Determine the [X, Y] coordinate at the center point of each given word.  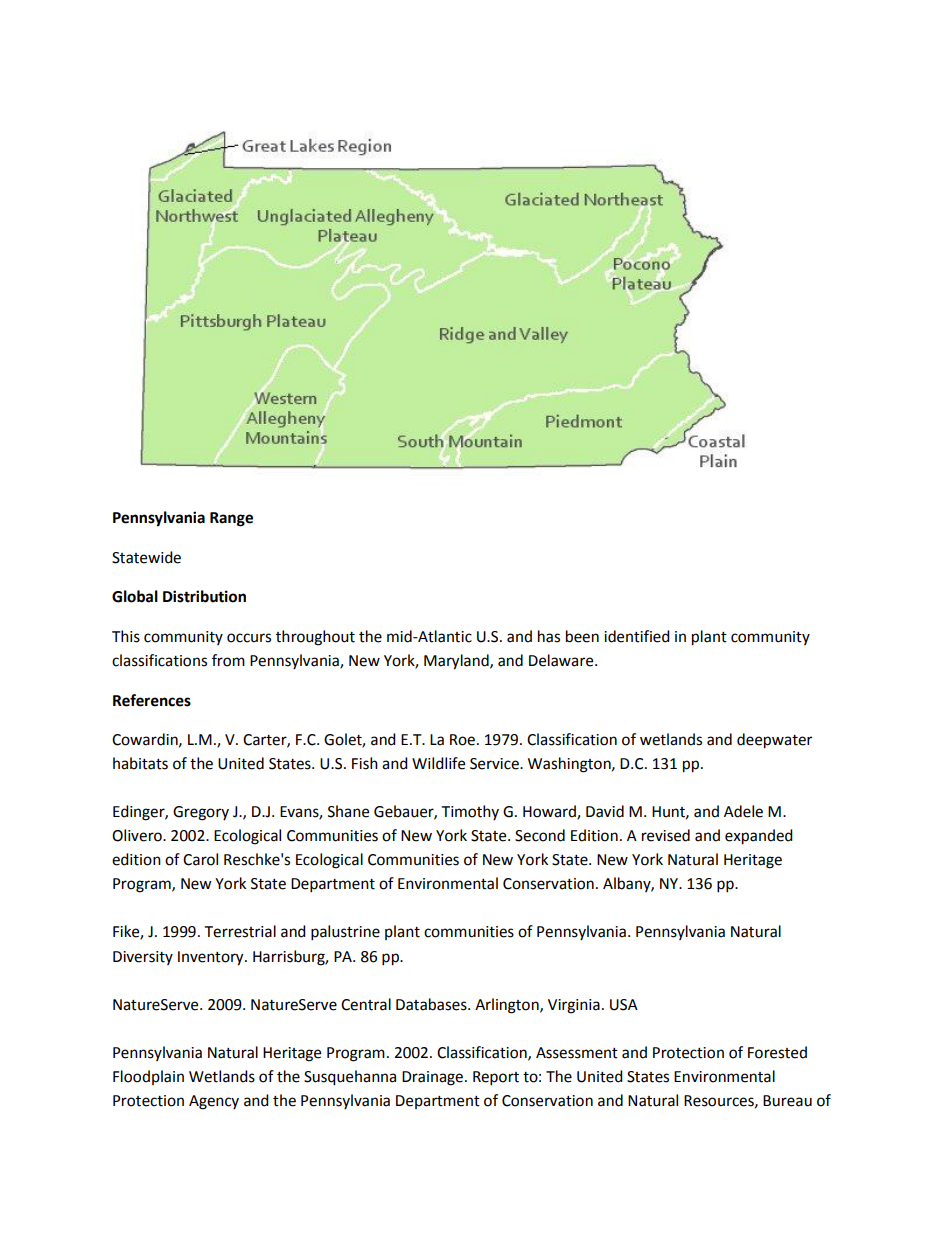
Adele [743, 811]
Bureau [787, 1101]
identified [637, 636]
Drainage [432, 1078]
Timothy [470, 812]
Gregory [201, 813]
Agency [214, 1102]
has [549, 636]
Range [231, 519]
